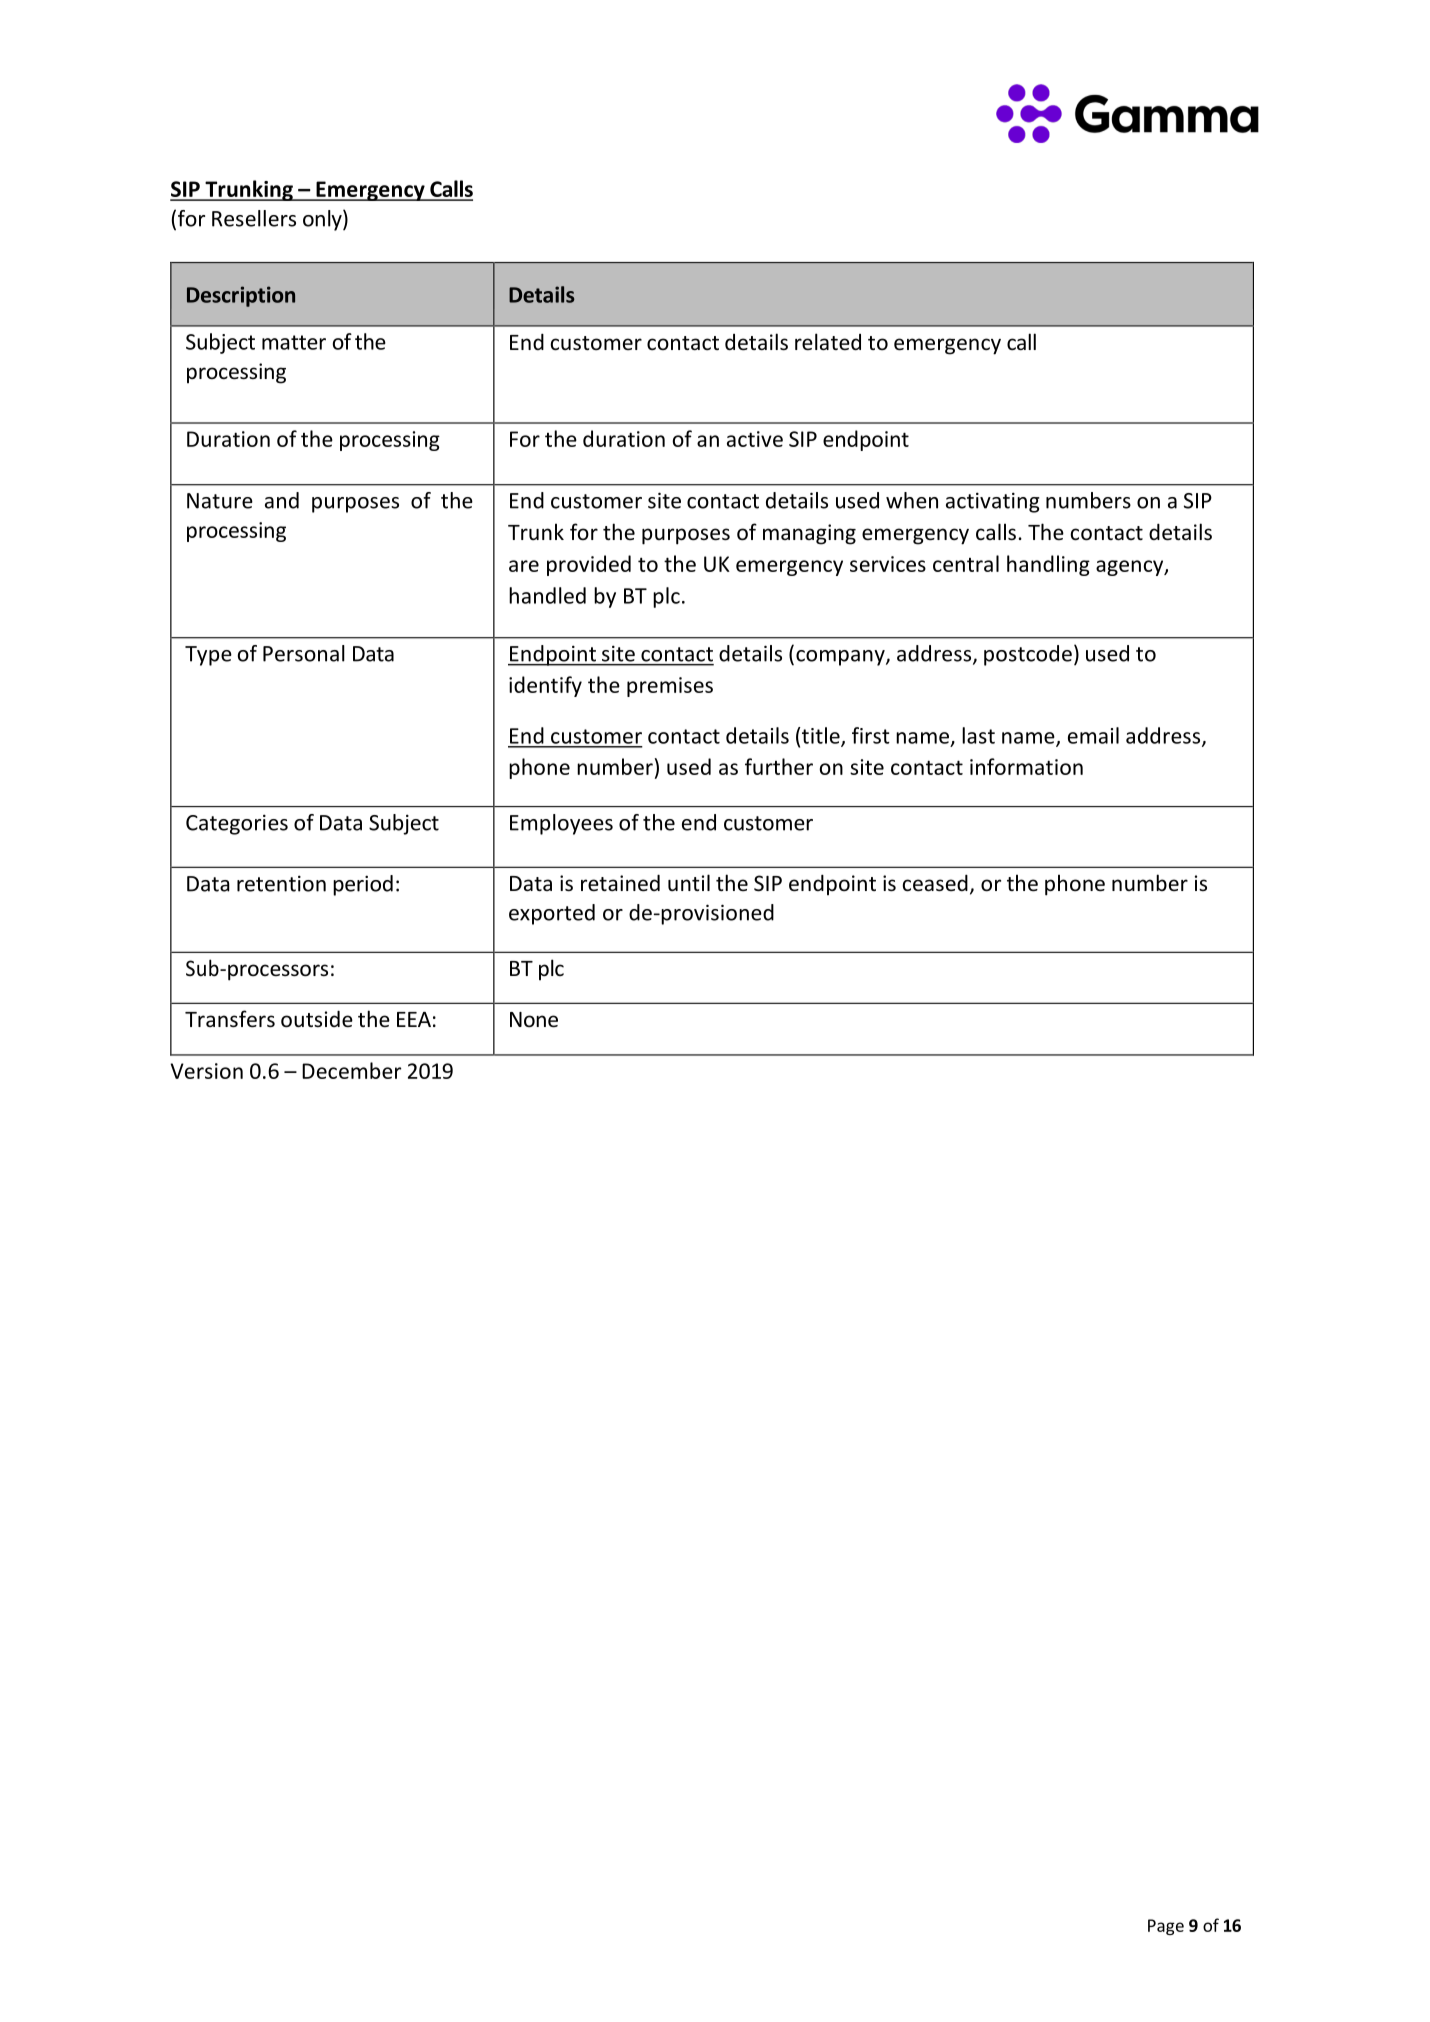 The width and height of the page is (1430, 2022). I want to click on matter, so click(294, 342).
